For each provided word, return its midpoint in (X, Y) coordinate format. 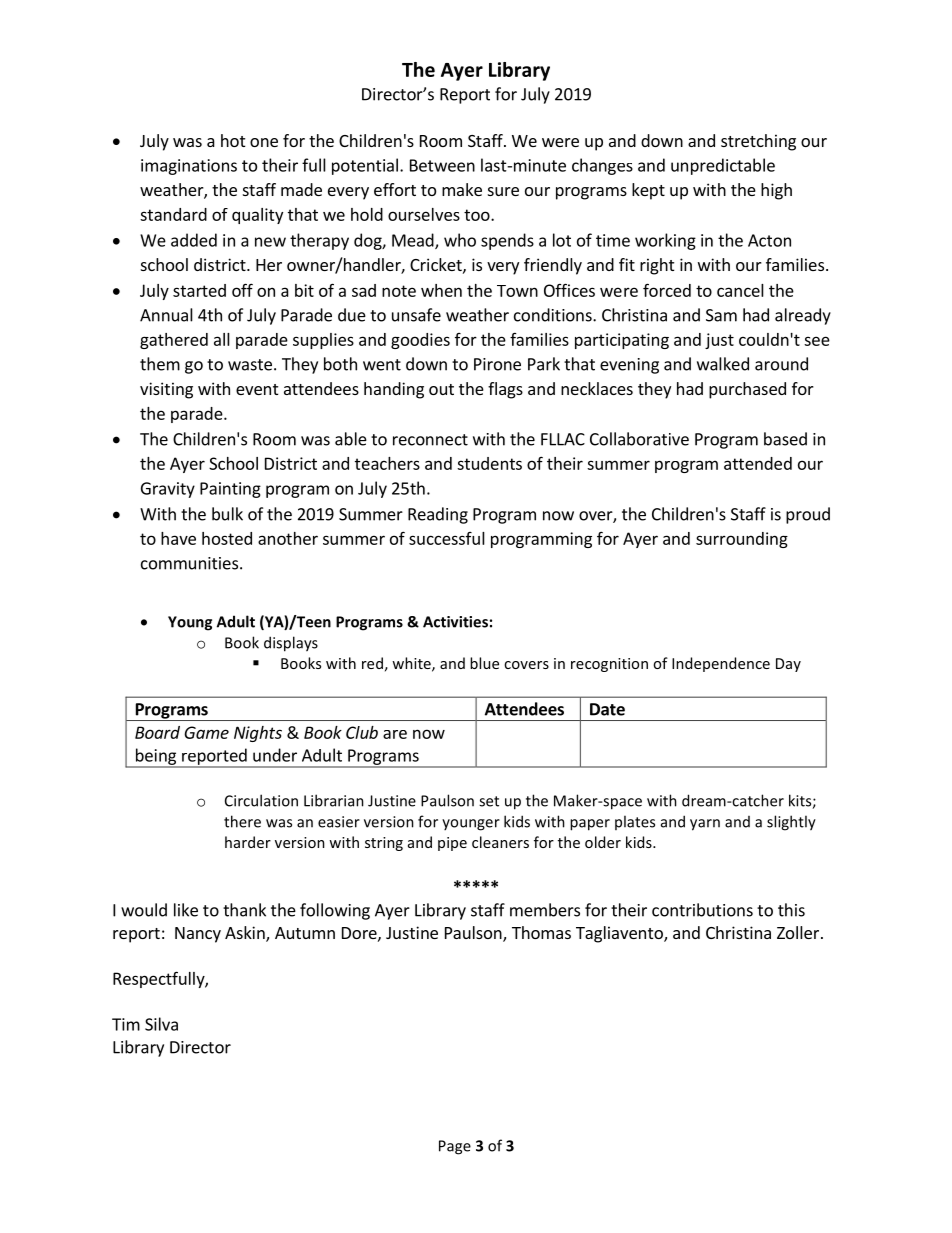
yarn (705, 825)
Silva (161, 1024)
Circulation (261, 800)
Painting (230, 490)
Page (455, 1147)
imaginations (189, 167)
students (489, 463)
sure (503, 191)
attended (758, 463)
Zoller (799, 932)
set (489, 801)
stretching (758, 142)
